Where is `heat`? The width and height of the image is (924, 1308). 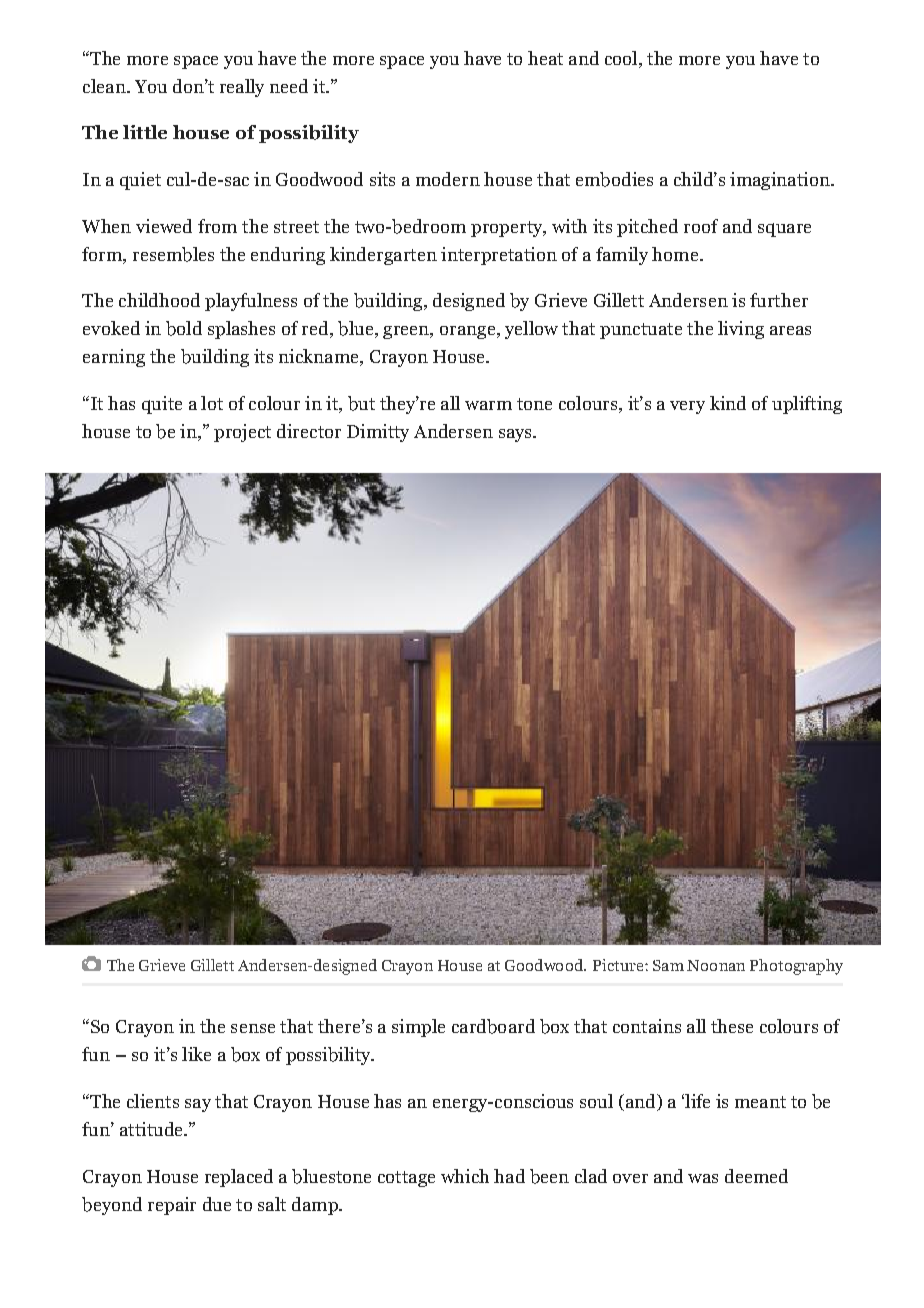
heat is located at coordinates (545, 58).
